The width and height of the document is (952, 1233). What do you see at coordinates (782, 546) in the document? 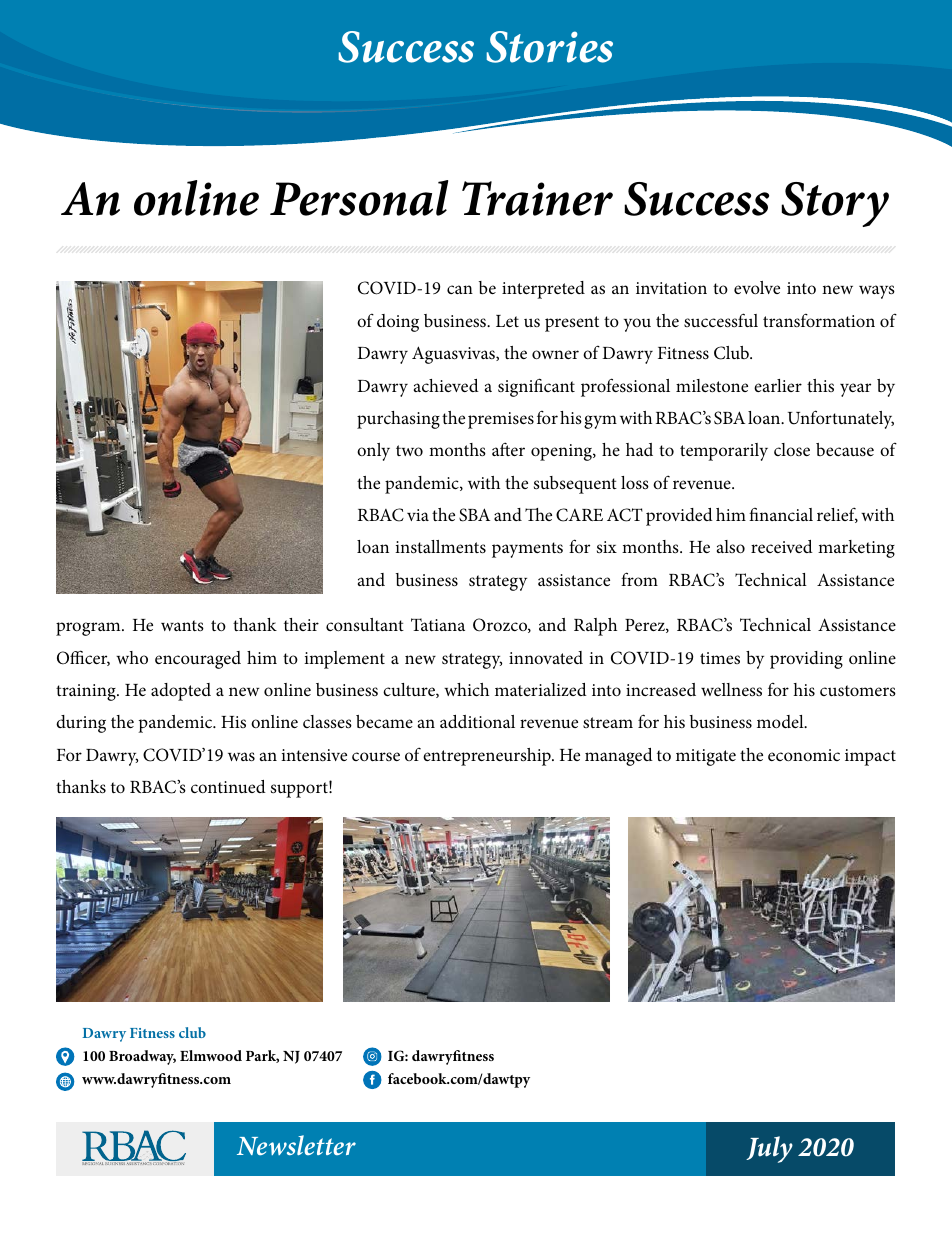
I see `received` at bounding box center [782, 546].
